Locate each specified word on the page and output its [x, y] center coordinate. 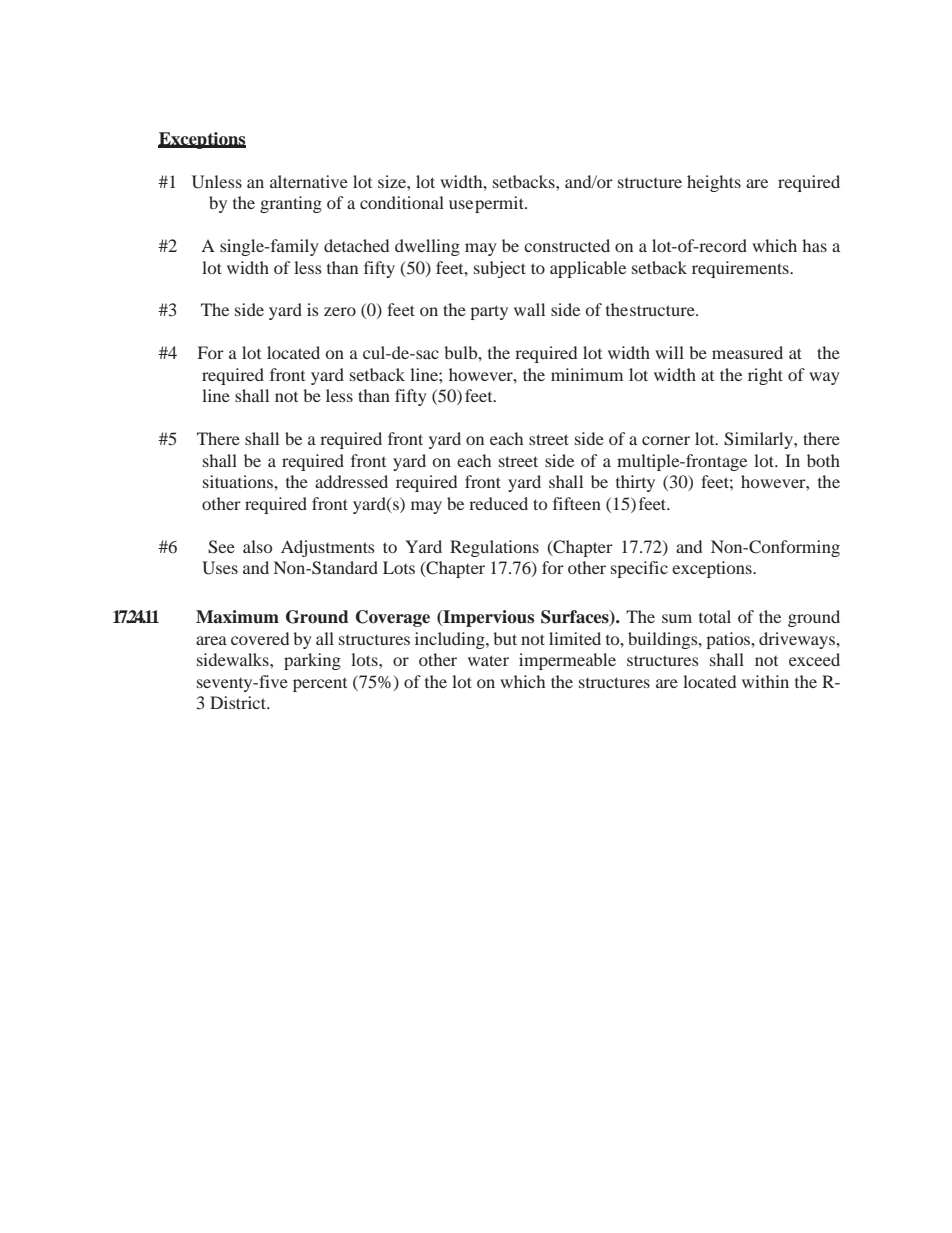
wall [529, 309]
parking [312, 661]
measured [747, 352]
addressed [351, 481]
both [823, 460]
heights [714, 183]
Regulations [494, 548]
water [488, 660]
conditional [402, 202]
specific [639, 569]
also [257, 546]
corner [666, 440]
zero [340, 311]
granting [291, 204]
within [765, 681]
